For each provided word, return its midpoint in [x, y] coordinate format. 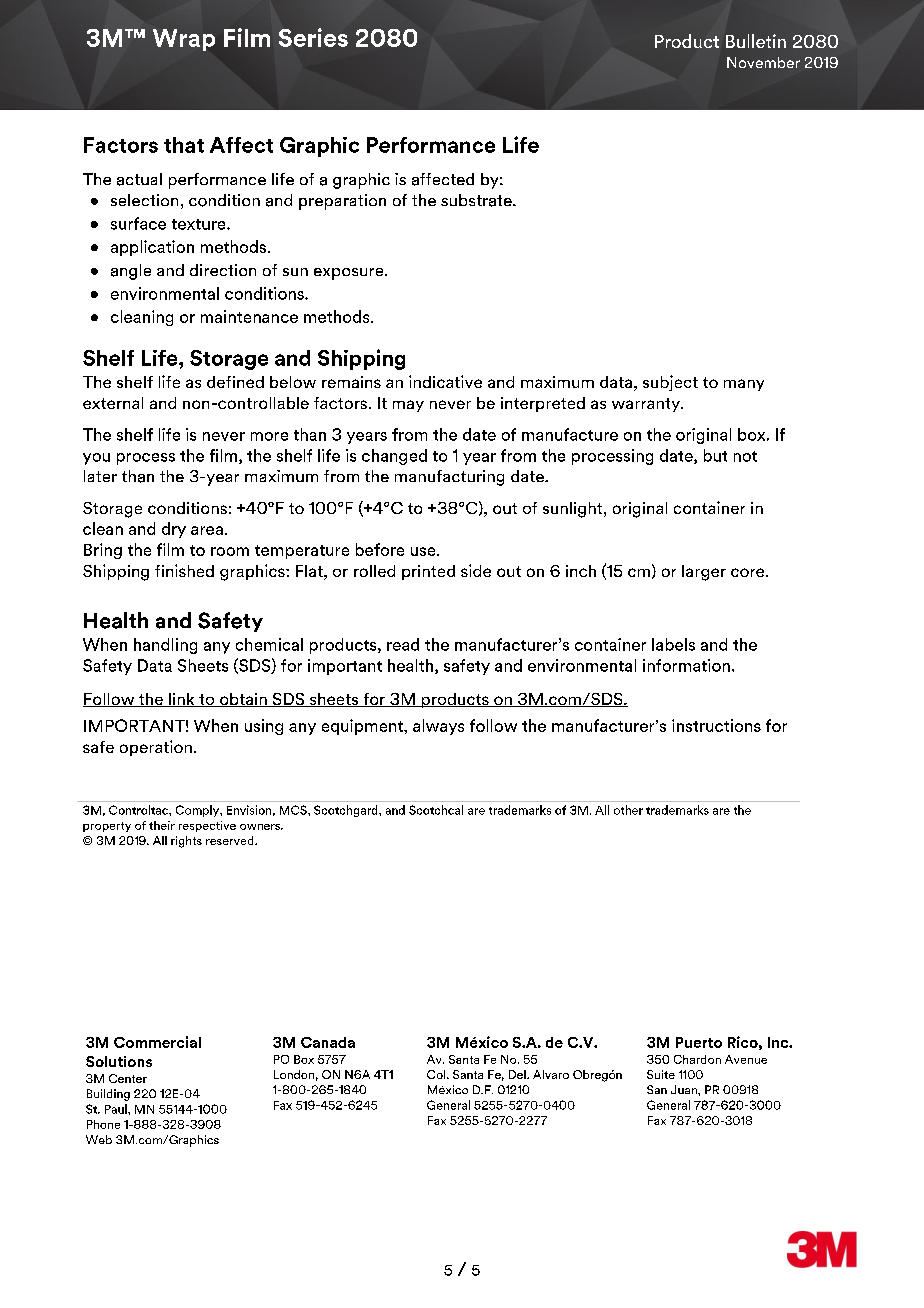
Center [128, 1078]
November [763, 62]
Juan [685, 1089]
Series [313, 37]
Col [437, 1074]
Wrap [184, 40]
